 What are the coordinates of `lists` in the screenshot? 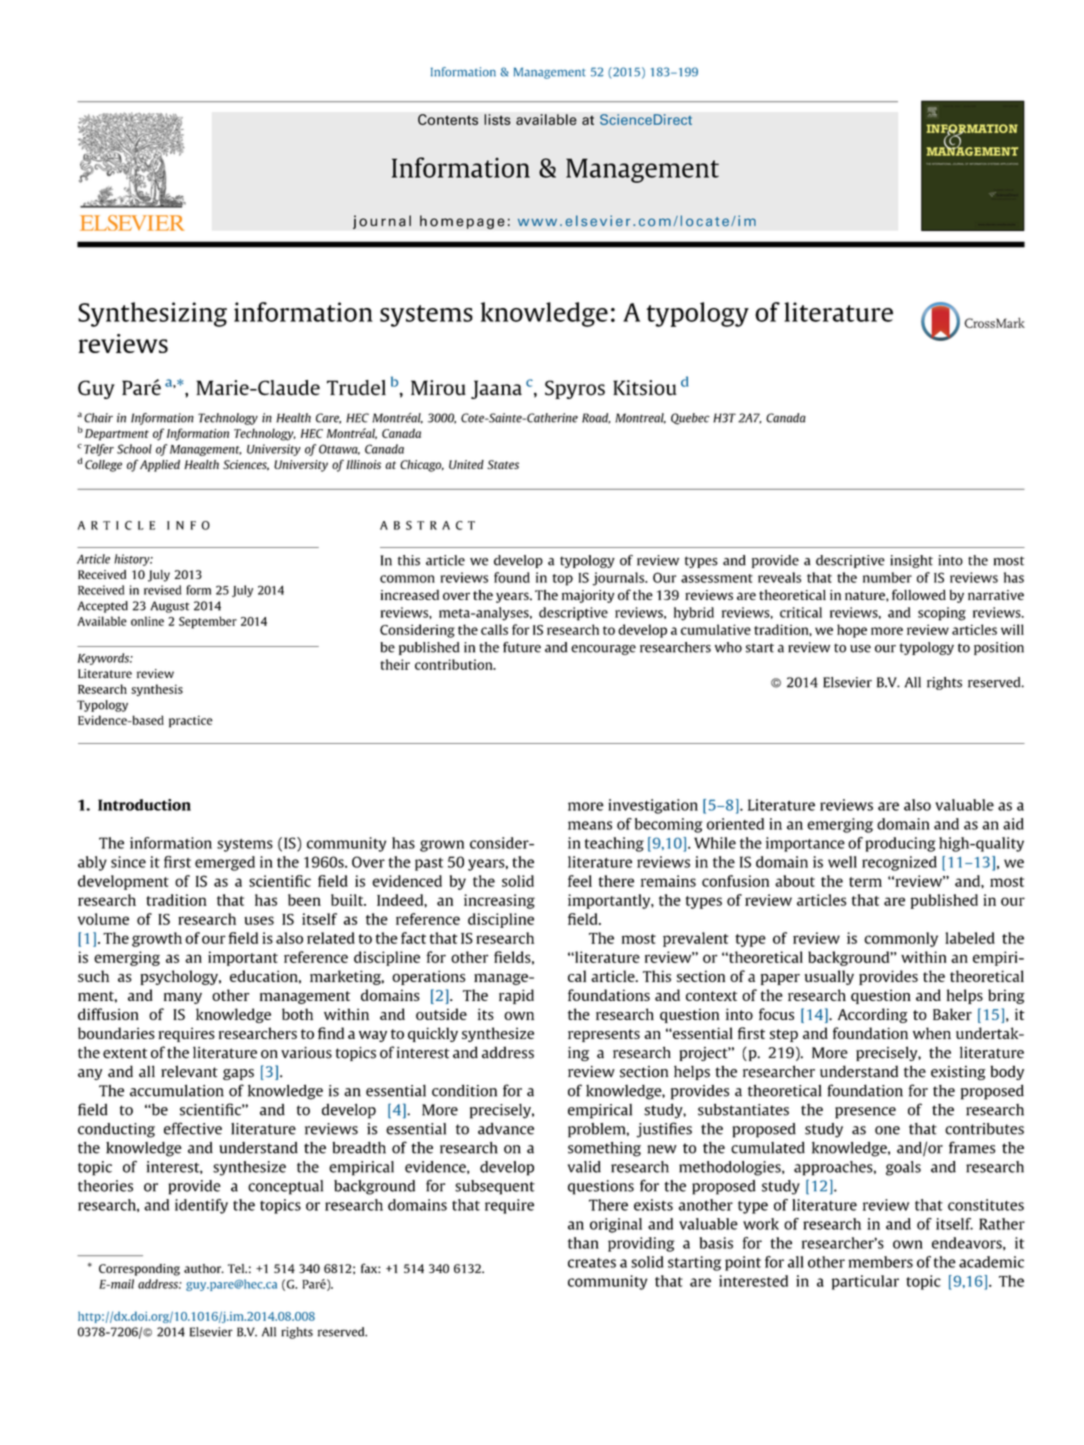 It's located at (497, 119).
